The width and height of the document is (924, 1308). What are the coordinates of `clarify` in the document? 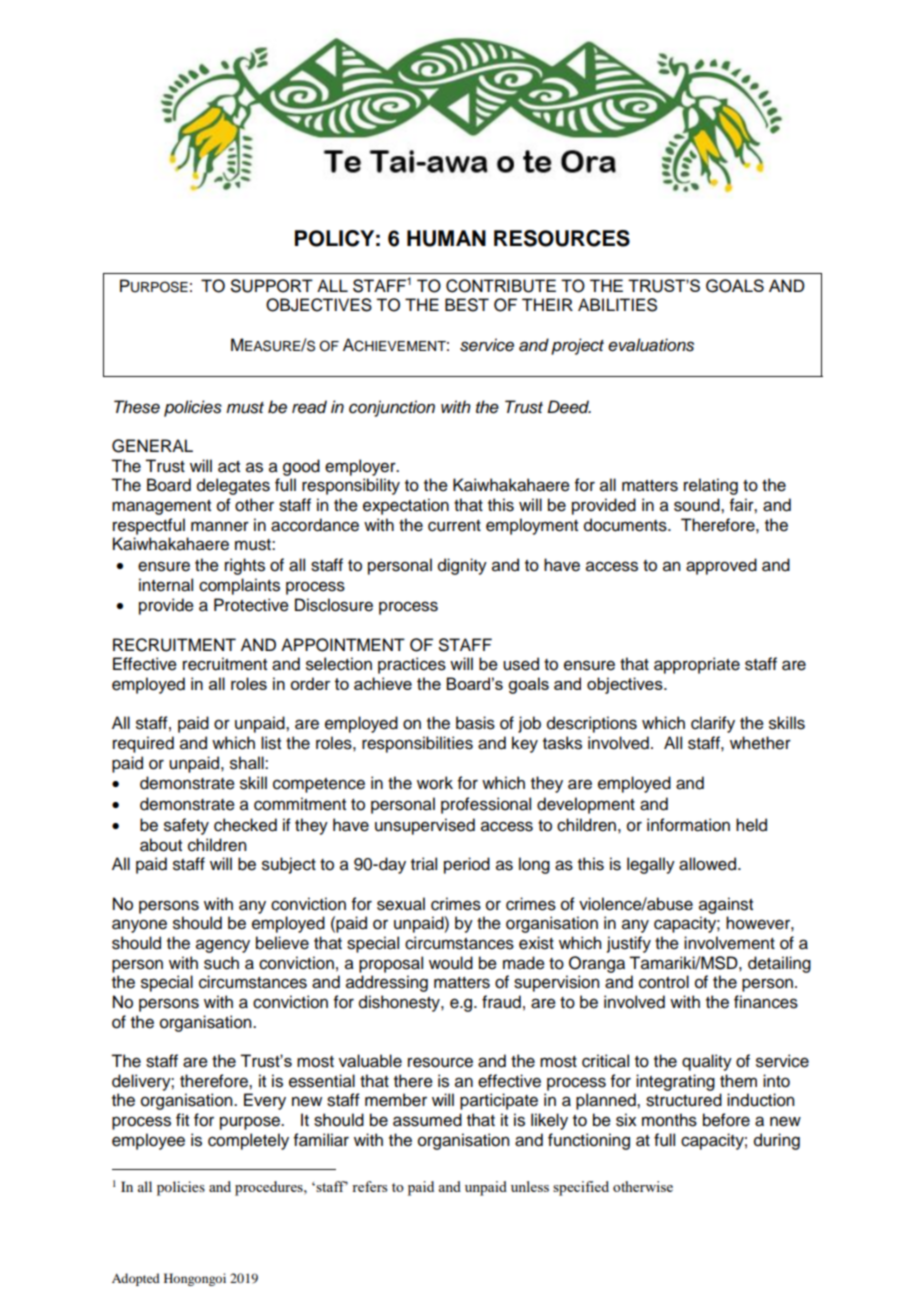 It's located at (713, 724).
